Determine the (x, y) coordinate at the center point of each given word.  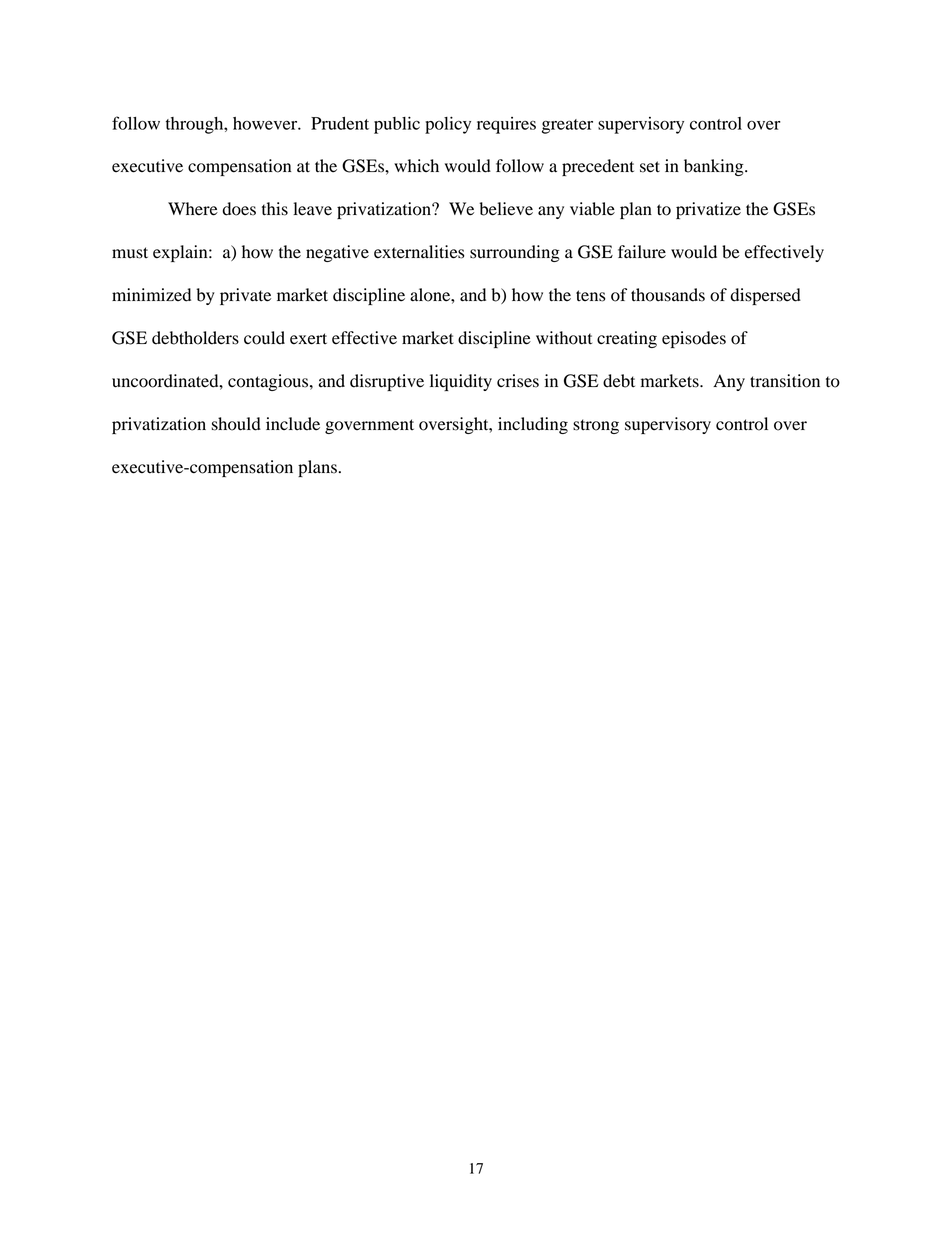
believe (506, 209)
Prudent (340, 123)
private (245, 296)
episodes (694, 339)
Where (193, 209)
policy (448, 125)
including (533, 425)
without (564, 338)
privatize (708, 210)
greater (567, 126)
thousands (668, 295)
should (236, 424)
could (264, 338)
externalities (419, 252)
